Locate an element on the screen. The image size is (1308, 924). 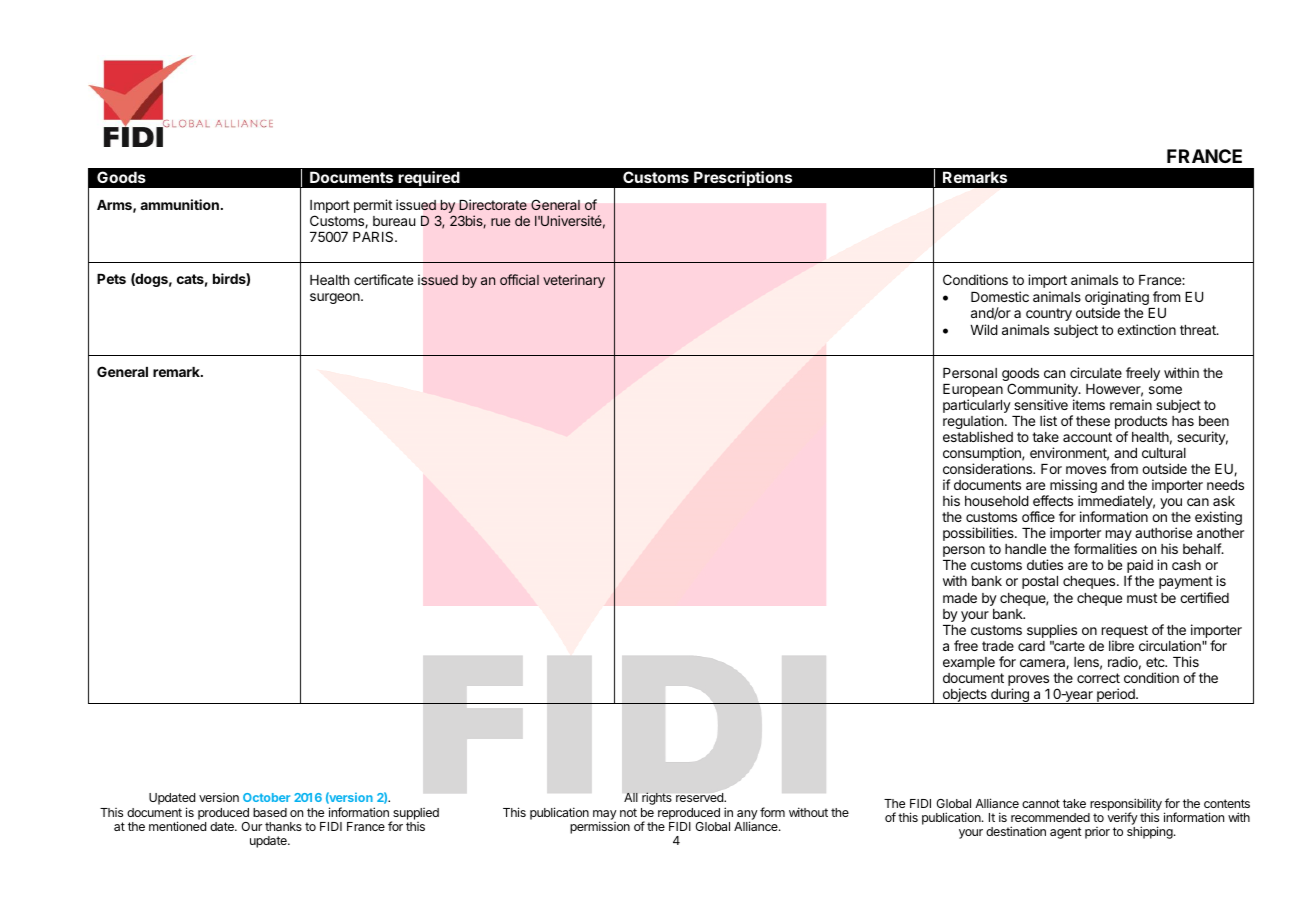
rights is located at coordinates (657, 798).
